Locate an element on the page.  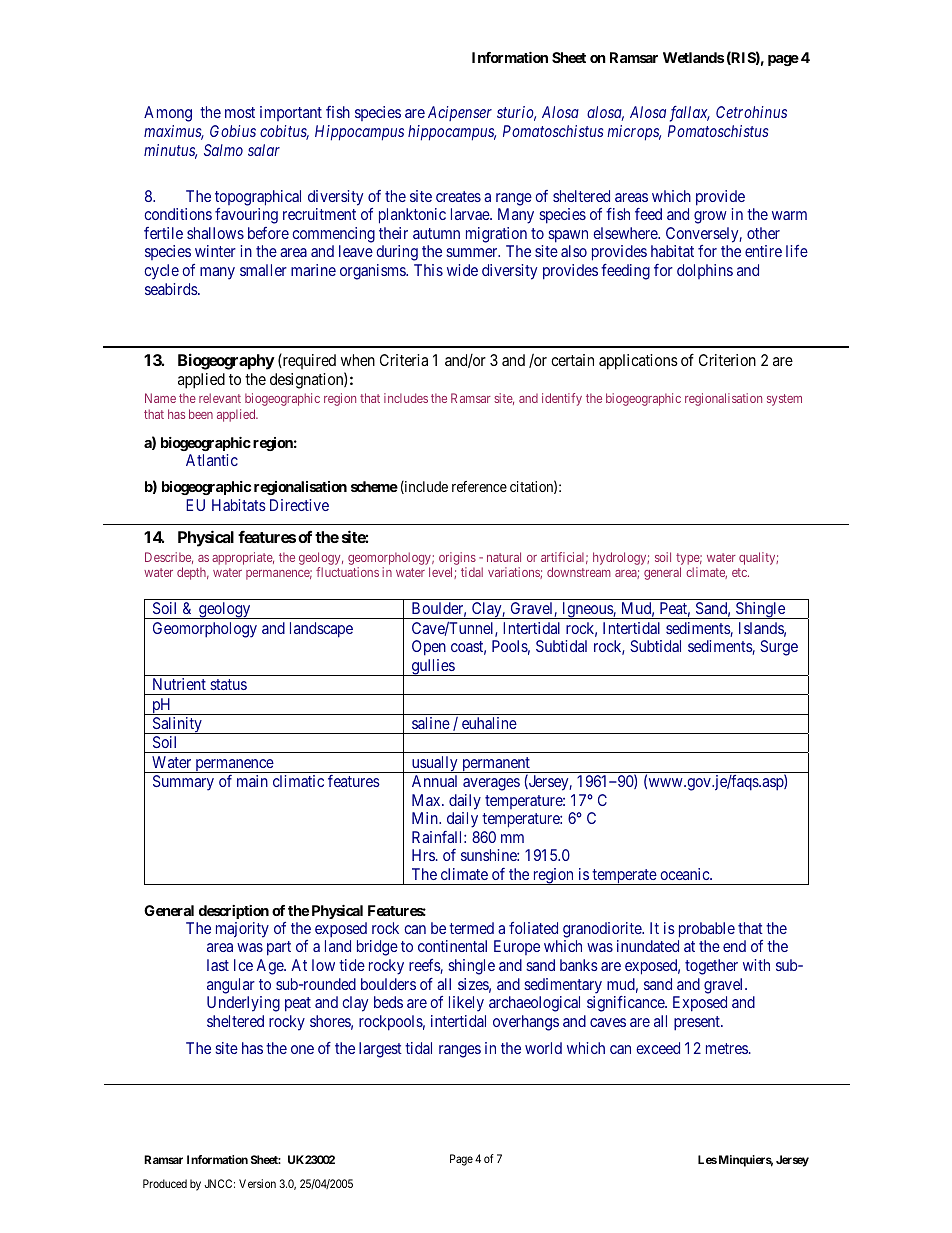
creates is located at coordinates (458, 196).
